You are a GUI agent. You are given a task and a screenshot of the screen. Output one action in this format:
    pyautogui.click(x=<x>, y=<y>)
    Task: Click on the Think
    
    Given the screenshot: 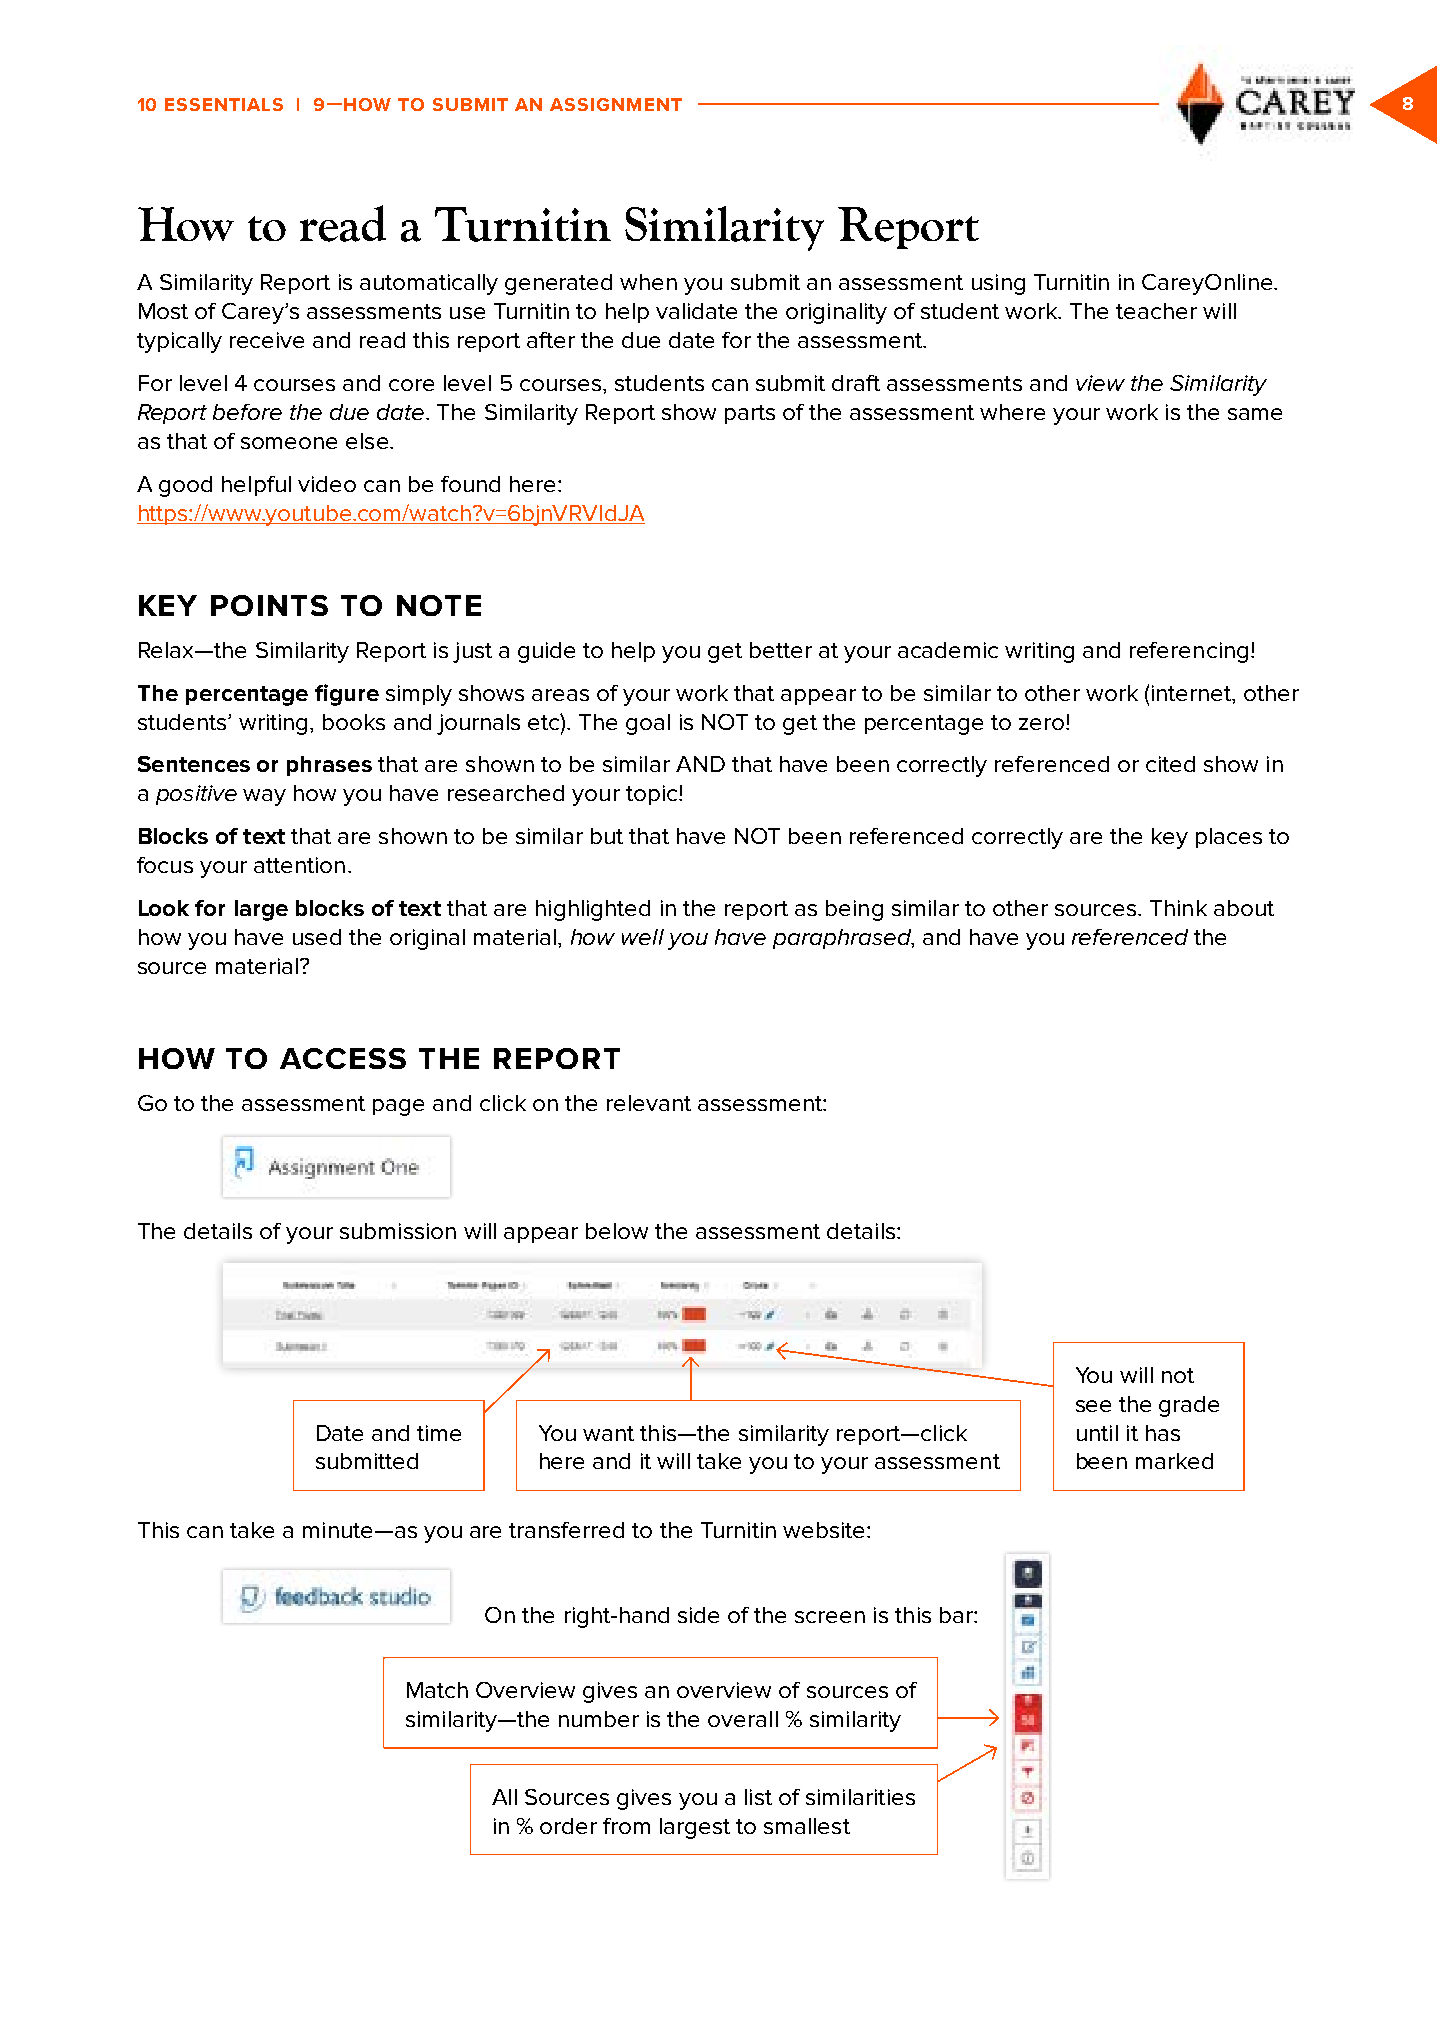 What is the action you would take?
    pyautogui.click(x=1178, y=908)
